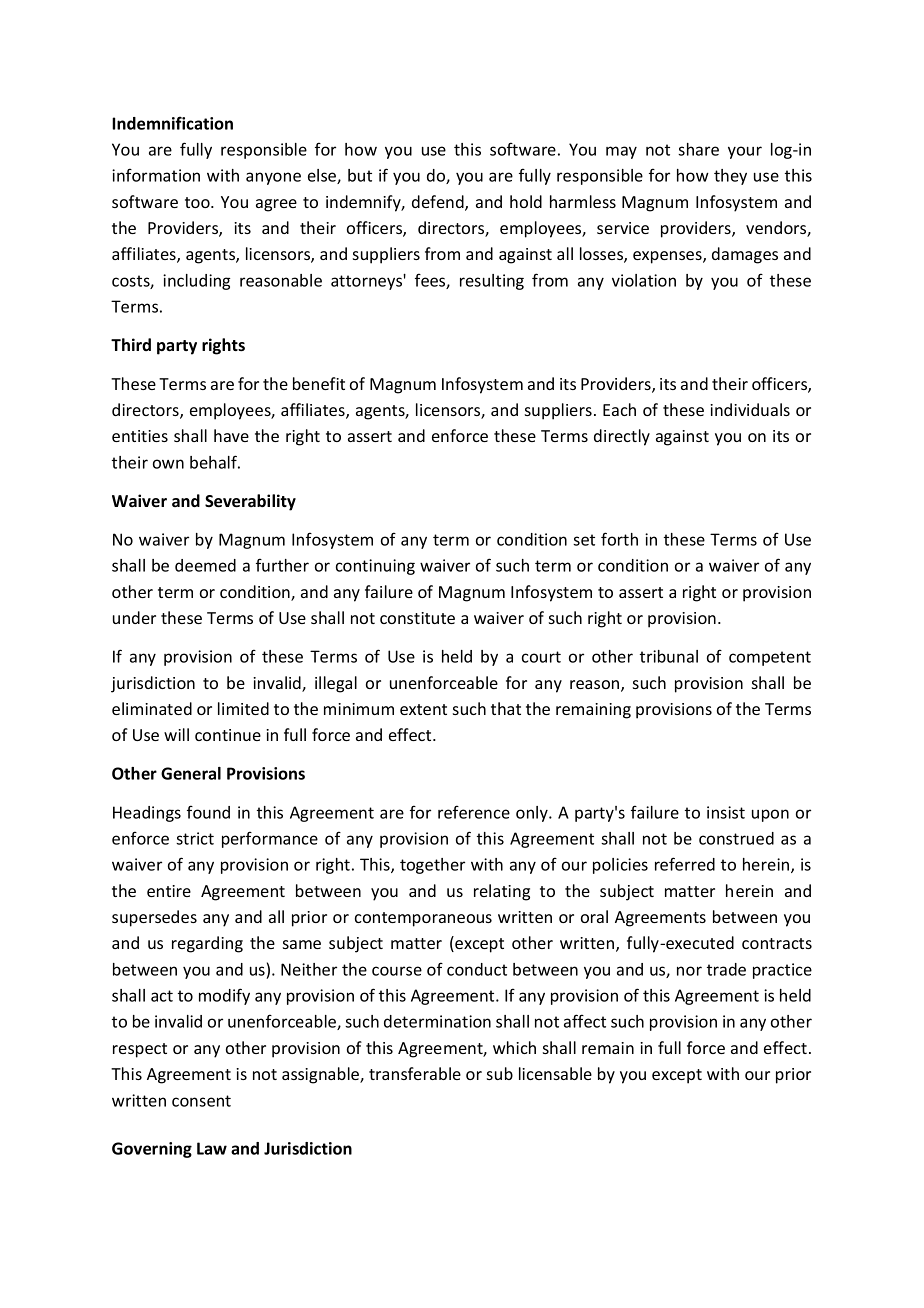 The height and width of the screenshot is (1308, 924). I want to click on entire, so click(169, 891).
